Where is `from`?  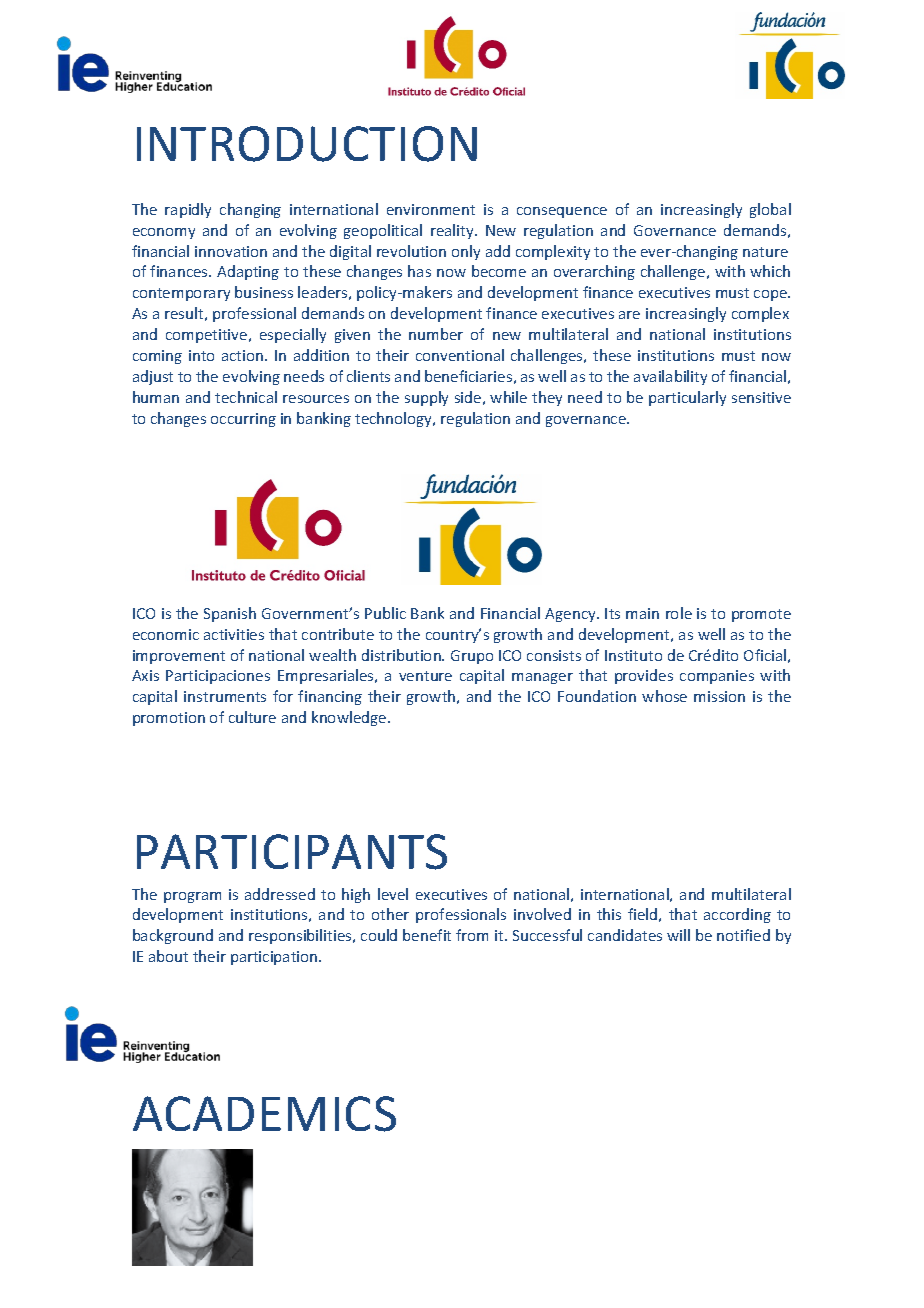
from is located at coordinates (472, 935).
